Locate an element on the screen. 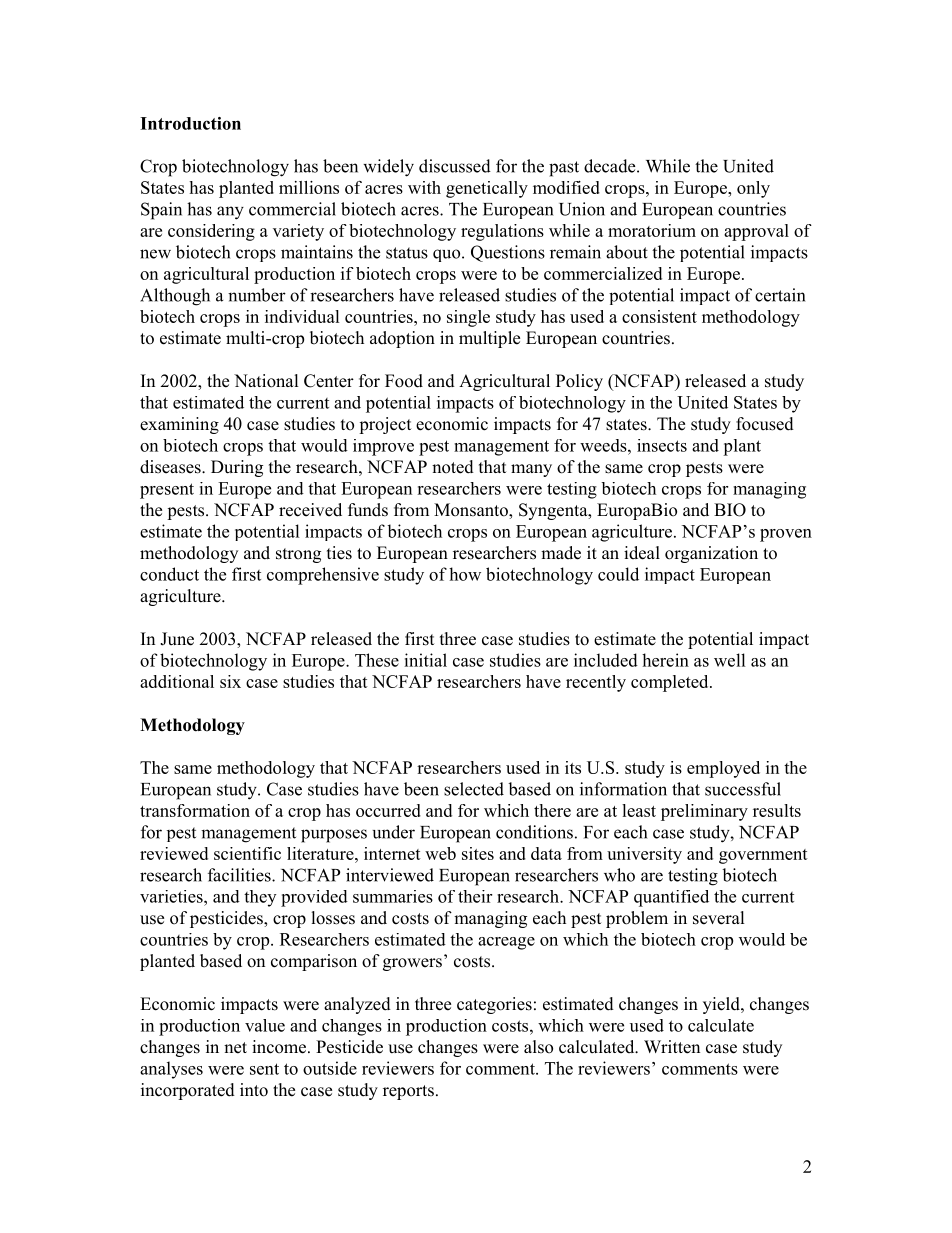  how is located at coordinates (465, 574).
